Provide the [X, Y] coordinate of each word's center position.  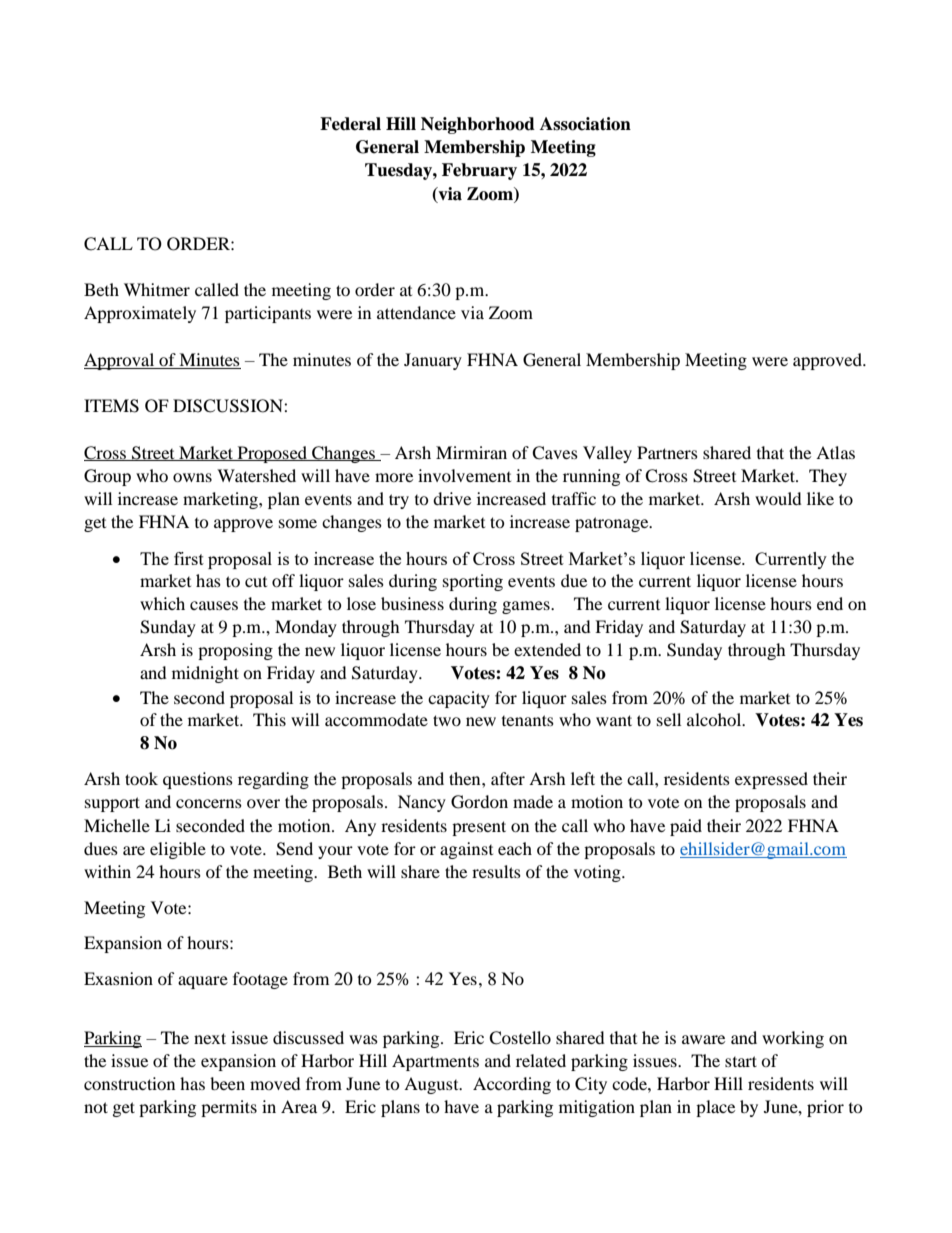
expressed [771, 780]
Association [585, 124]
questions [198, 780]
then [466, 778]
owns [192, 477]
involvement [464, 475]
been [227, 1083]
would [778, 498]
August [432, 1085]
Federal [350, 124]
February [479, 171]
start [741, 1061]
